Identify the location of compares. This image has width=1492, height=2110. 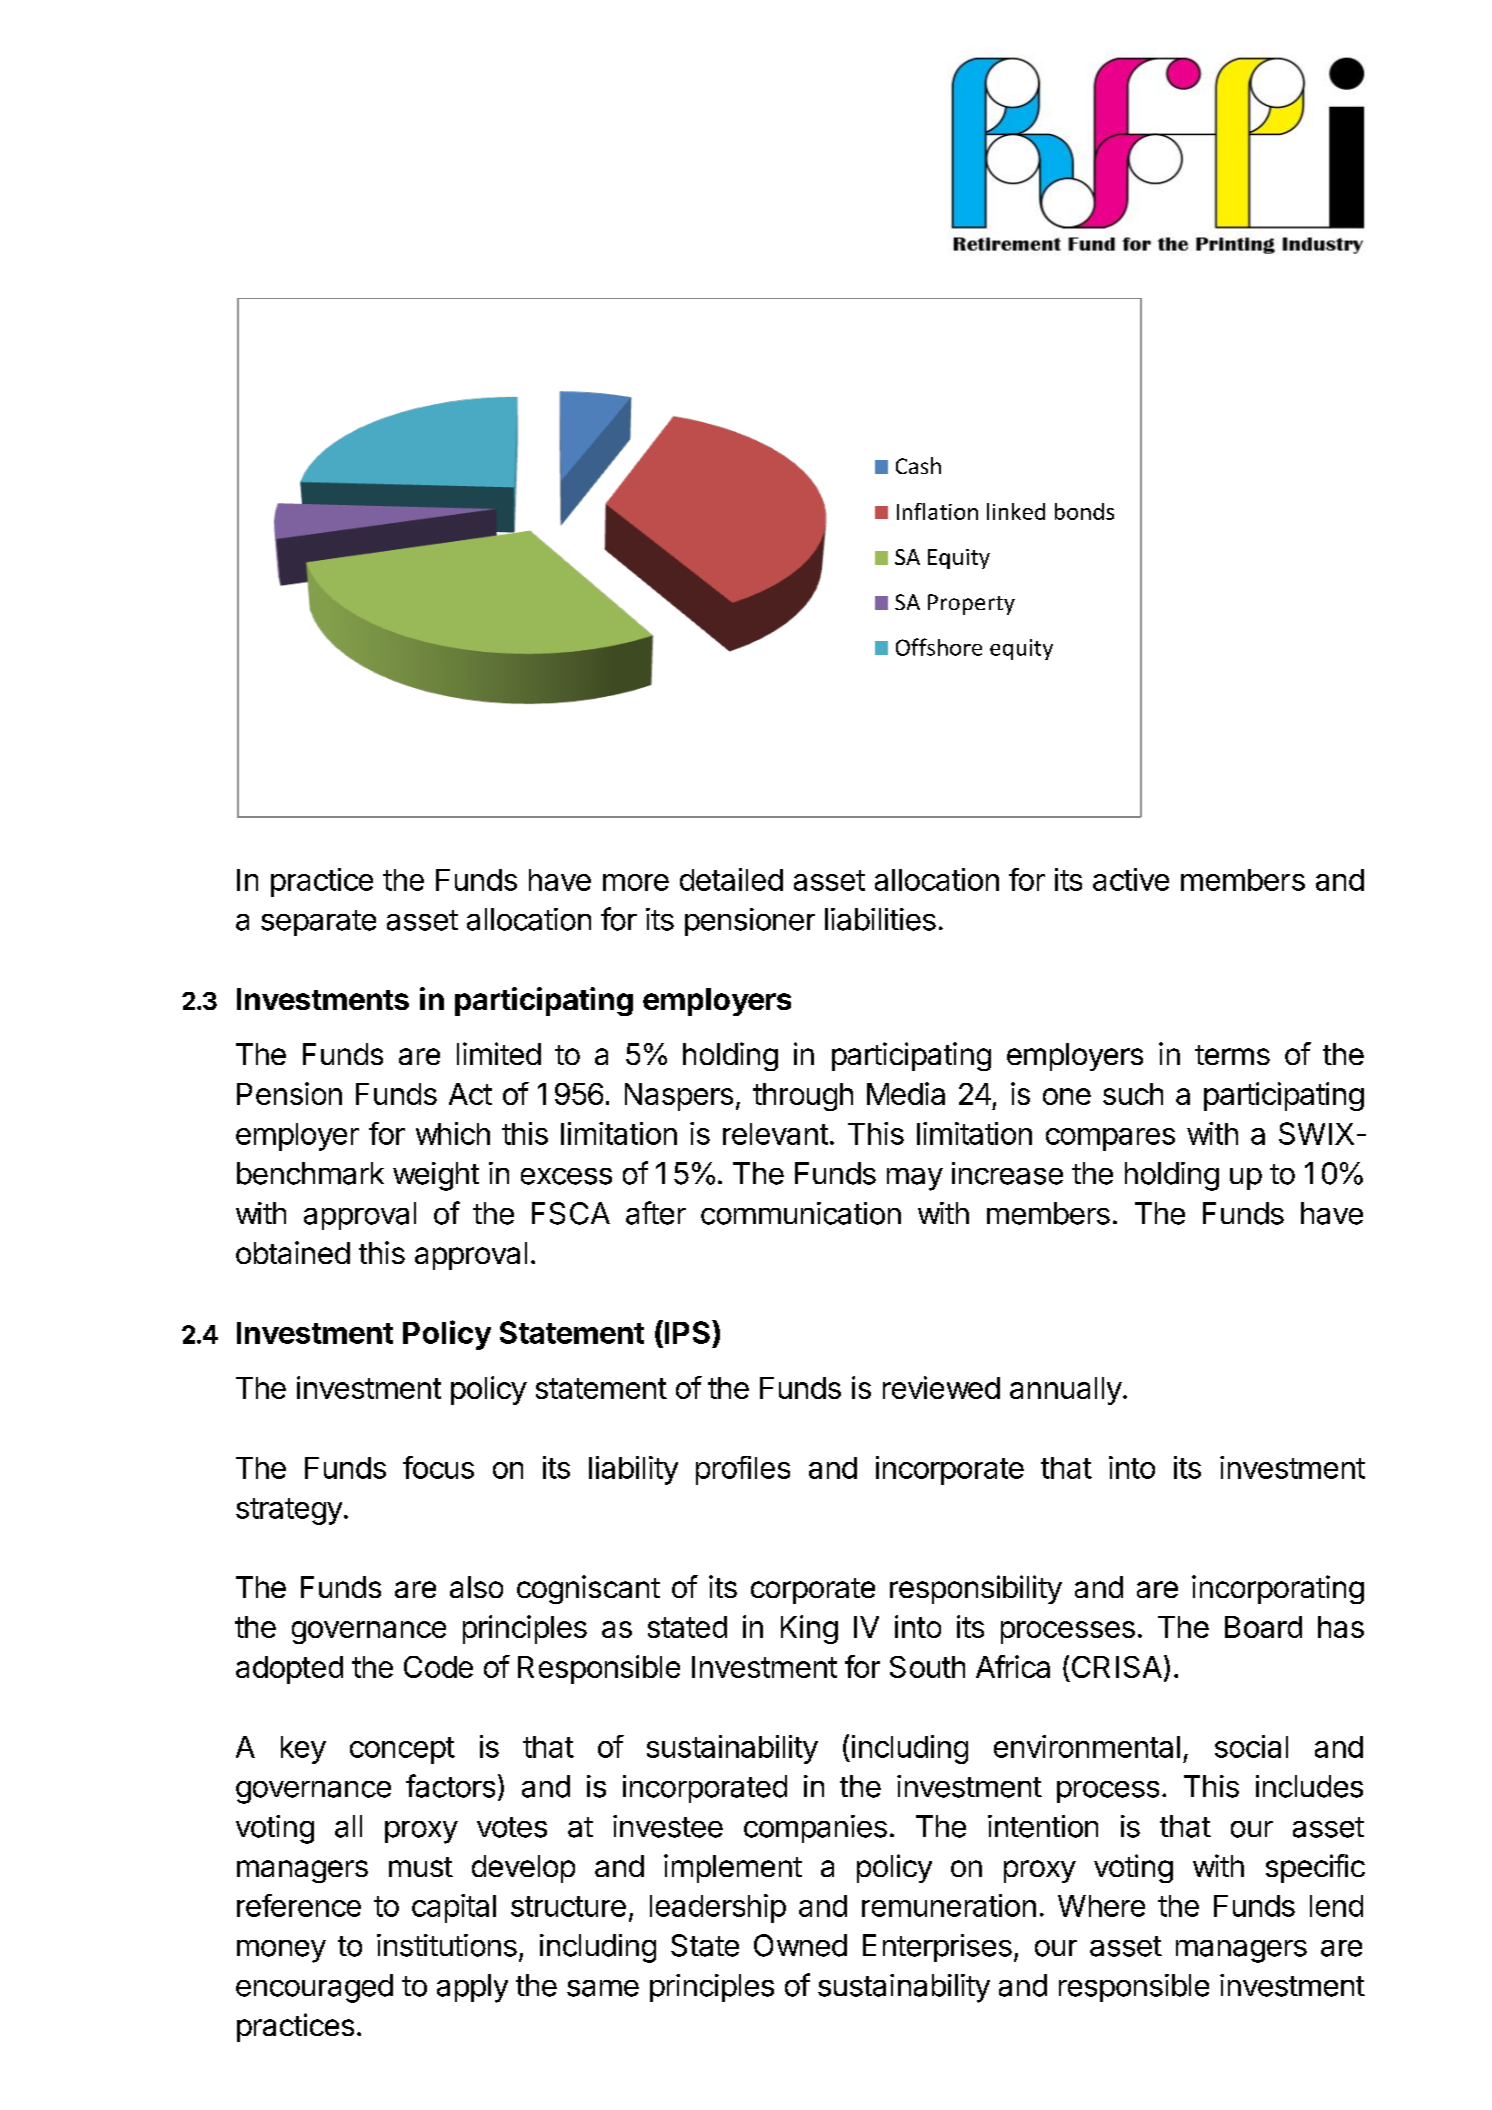
(1110, 1139).
